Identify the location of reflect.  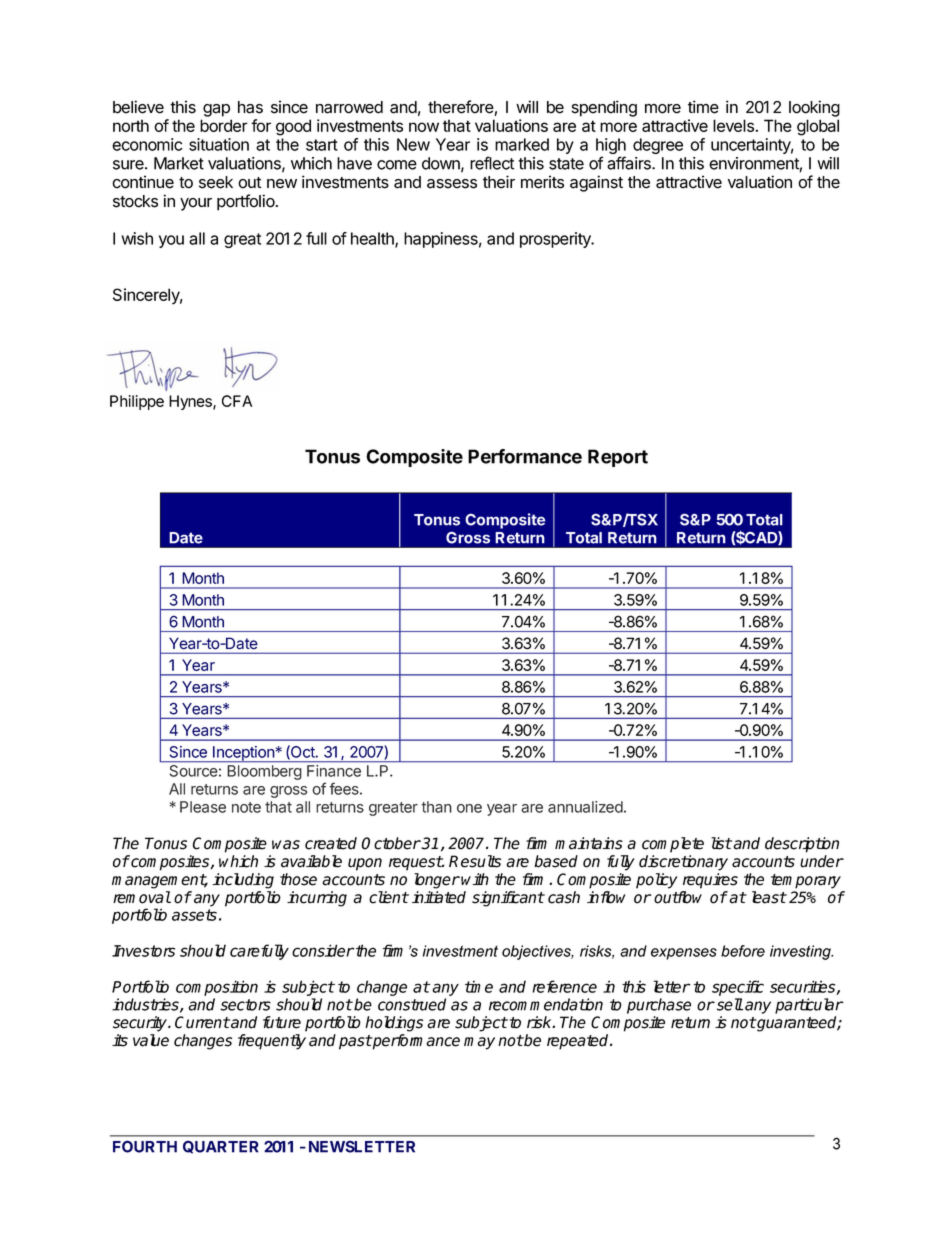
(492, 163).
